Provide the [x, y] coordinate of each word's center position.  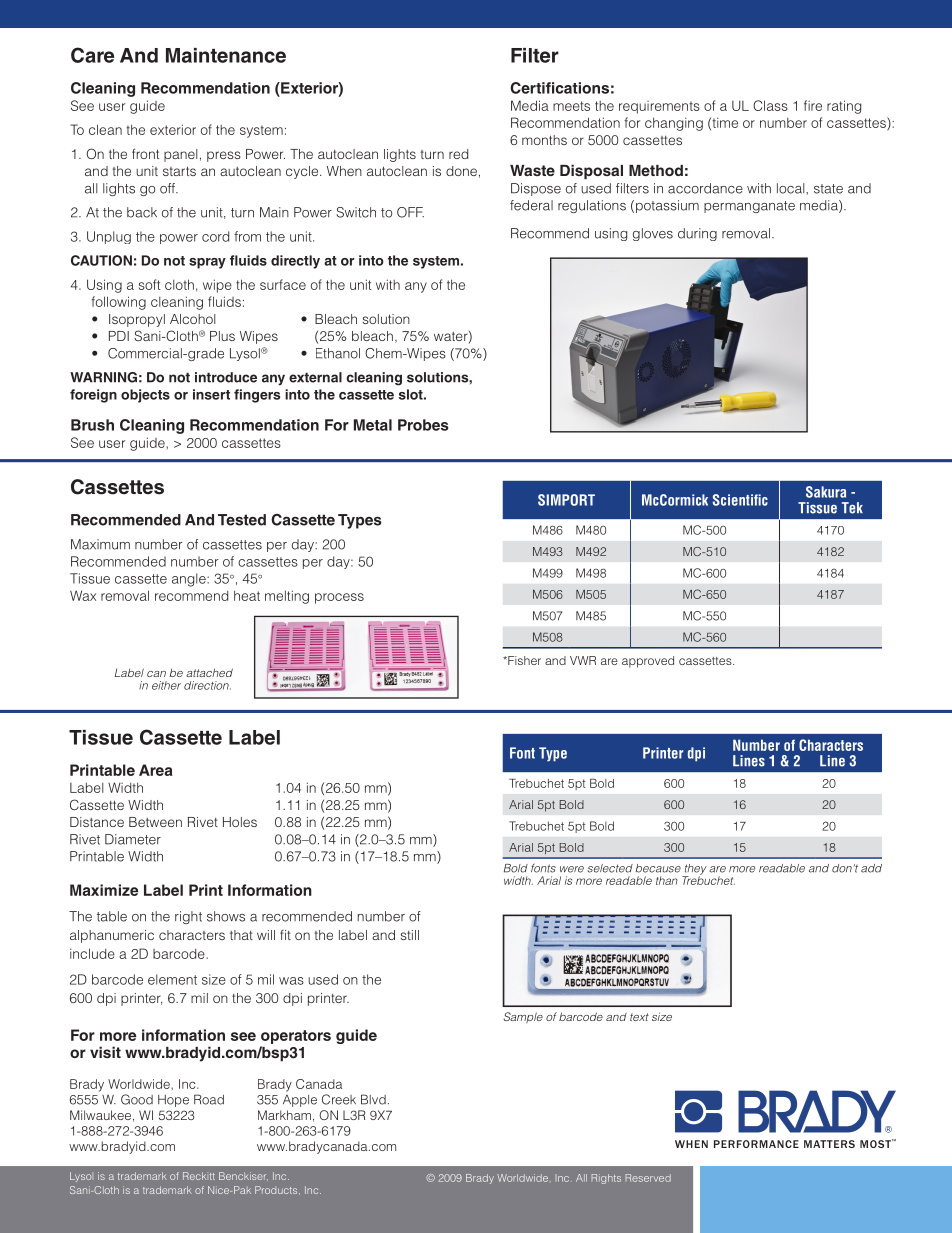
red [458, 154]
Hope [173, 1101]
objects [145, 396]
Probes [423, 425]
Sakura [826, 492]
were [572, 869]
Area [156, 770]
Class [770, 105]
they [694, 870]
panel [180, 155]
